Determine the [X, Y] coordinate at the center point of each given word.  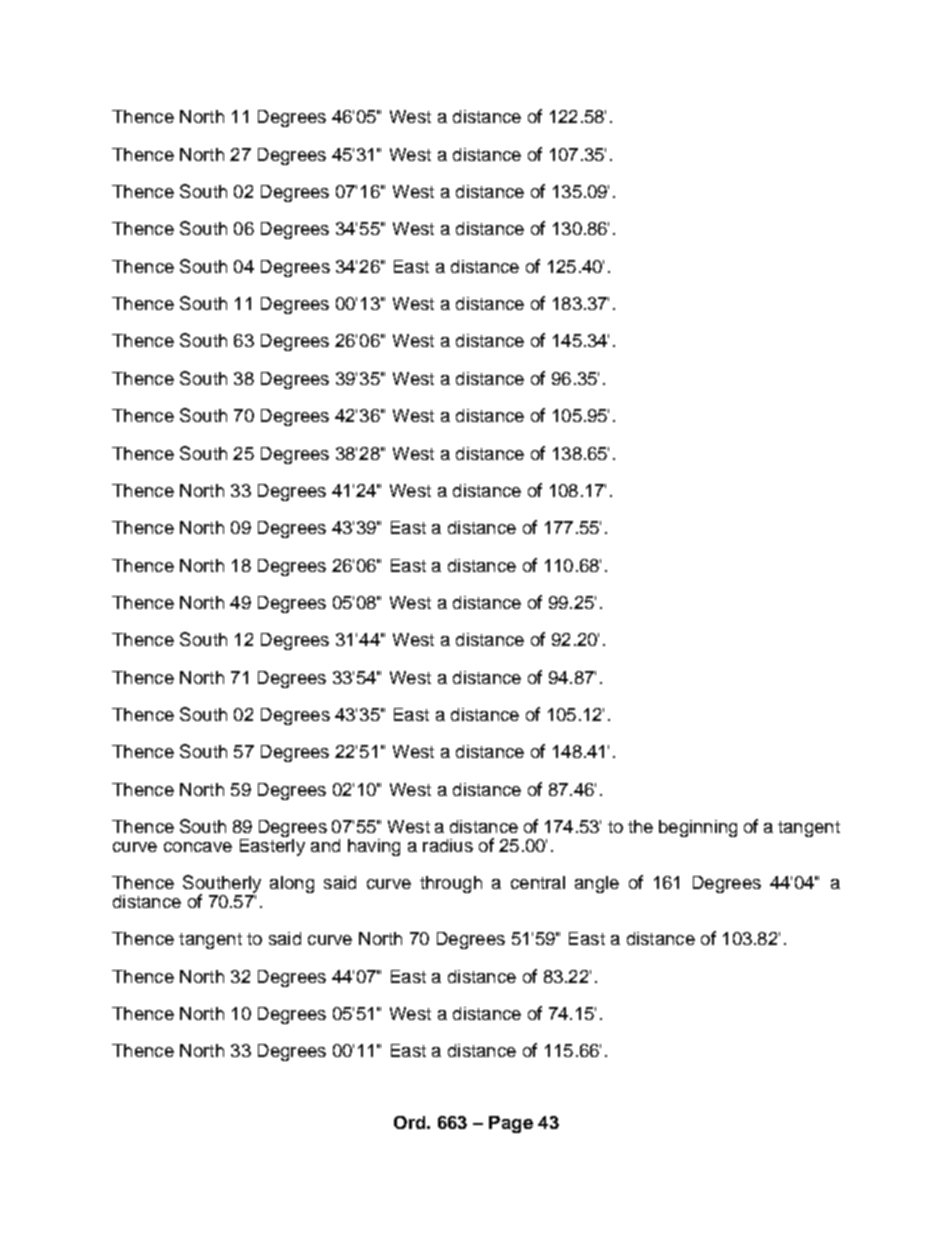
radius [448, 845]
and [325, 845]
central [538, 882]
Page [511, 1124]
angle [597, 884]
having [374, 847]
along [292, 884]
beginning [698, 828]
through [451, 884]
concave [198, 847]
